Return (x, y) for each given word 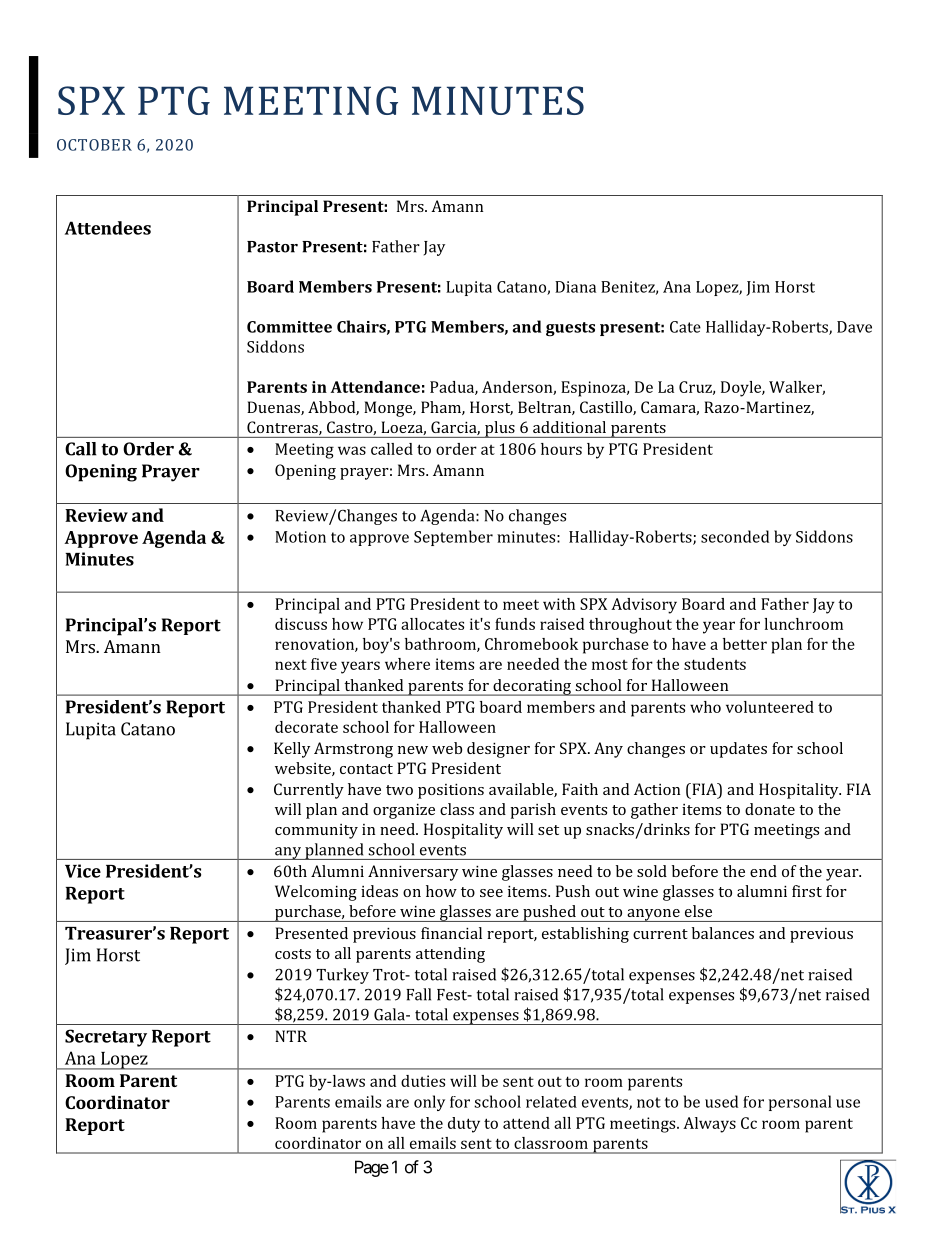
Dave (854, 327)
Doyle (742, 389)
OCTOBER (94, 145)
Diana (575, 287)
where (407, 664)
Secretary (106, 1038)
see (491, 893)
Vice (83, 871)
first (807, 891)
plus (500, 429)
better (745, 644)
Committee (289, 327)
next (291, 665)
